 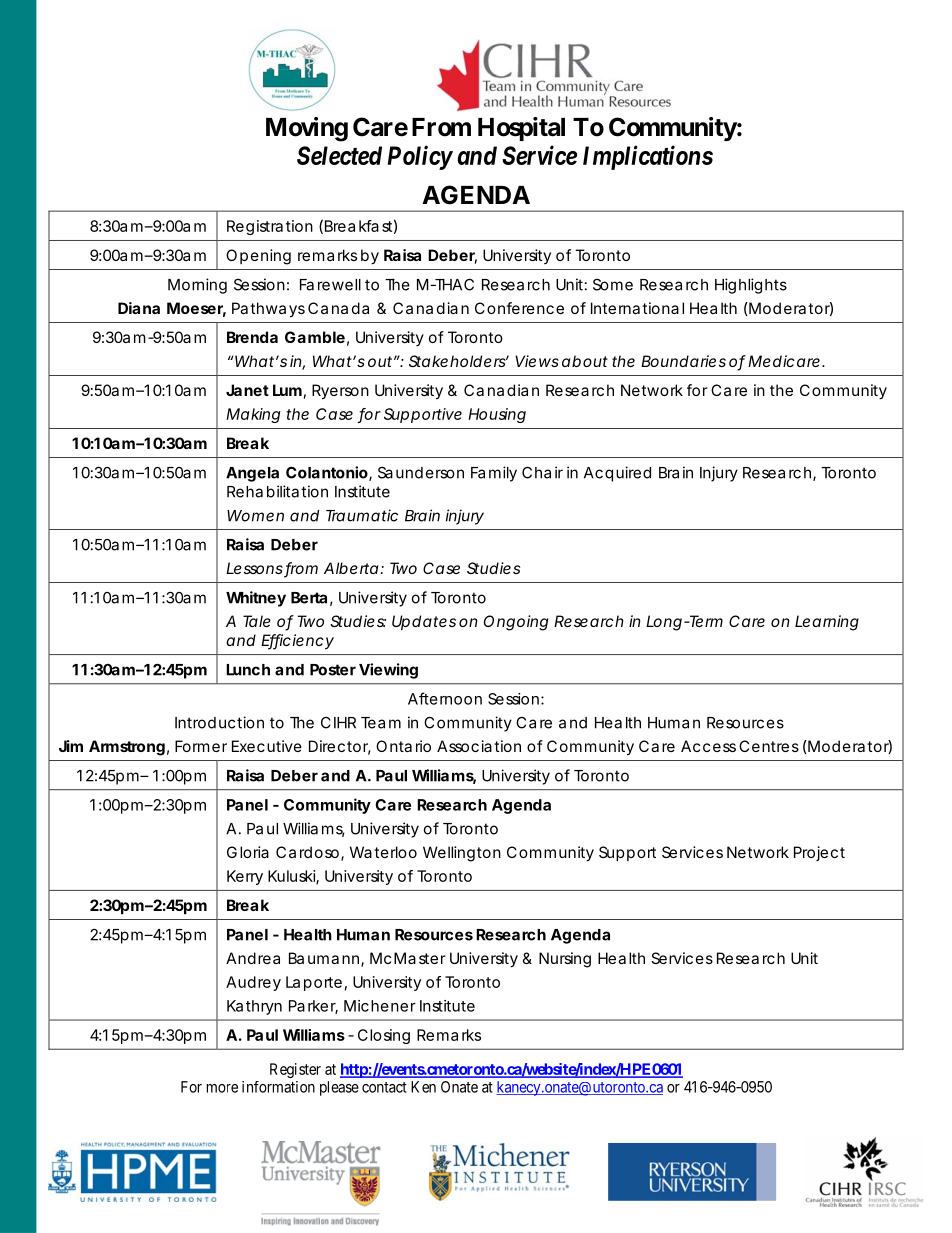 What do you see at coordinates (827, 623) in the screenshot?
I see `Learning` at bounding box center [827, 623].
